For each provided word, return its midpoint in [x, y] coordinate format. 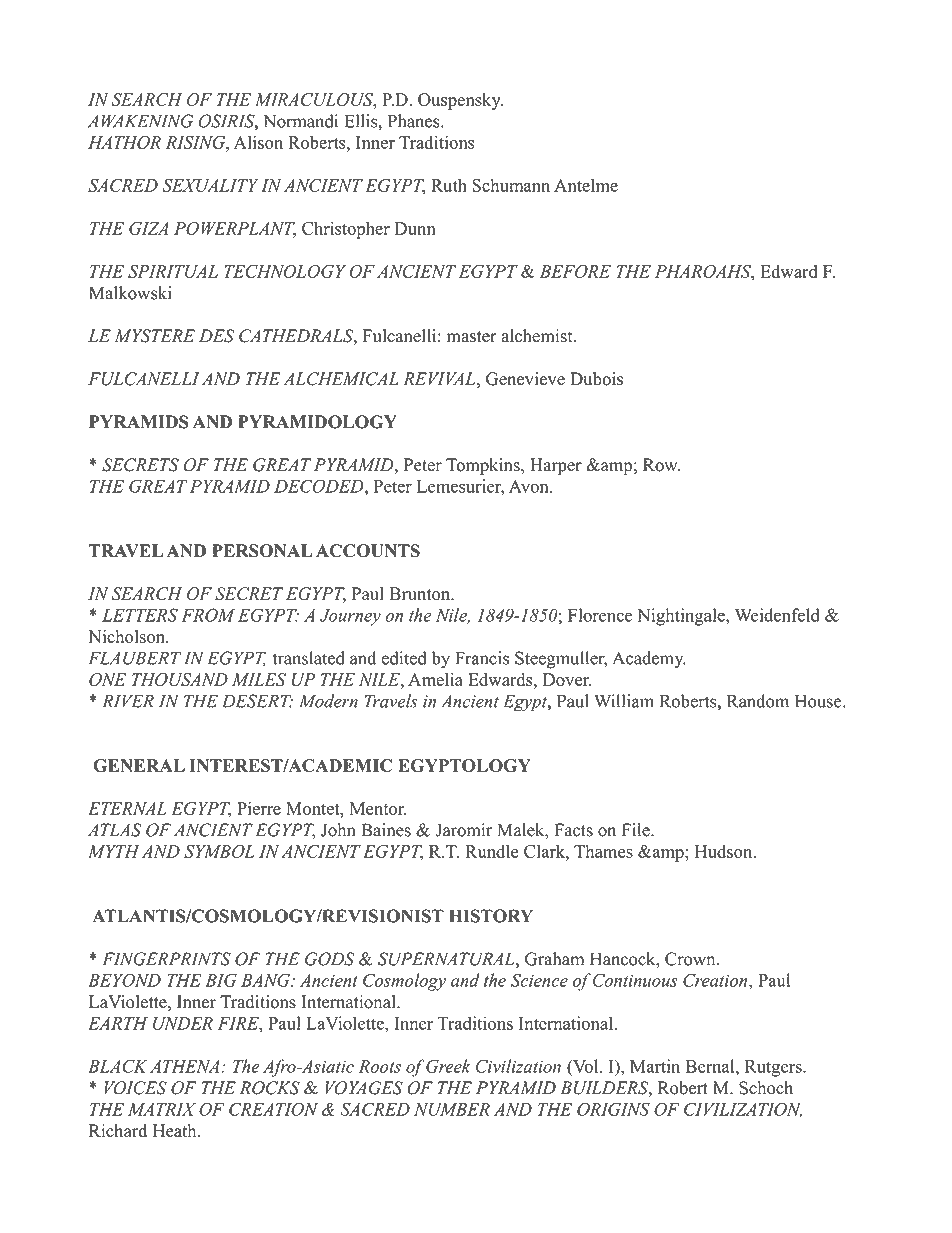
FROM [208, 615]
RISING [196, 142]
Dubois [596, 379]
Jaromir [463, 830]
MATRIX [162, 1109]
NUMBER [452, 1109]
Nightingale [682, 617]
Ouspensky [460, 101]
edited [404, 658]
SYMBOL [219, 851]
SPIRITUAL [173, 271]
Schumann [511, 185]
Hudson [725, 851]
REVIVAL [439, 378]
